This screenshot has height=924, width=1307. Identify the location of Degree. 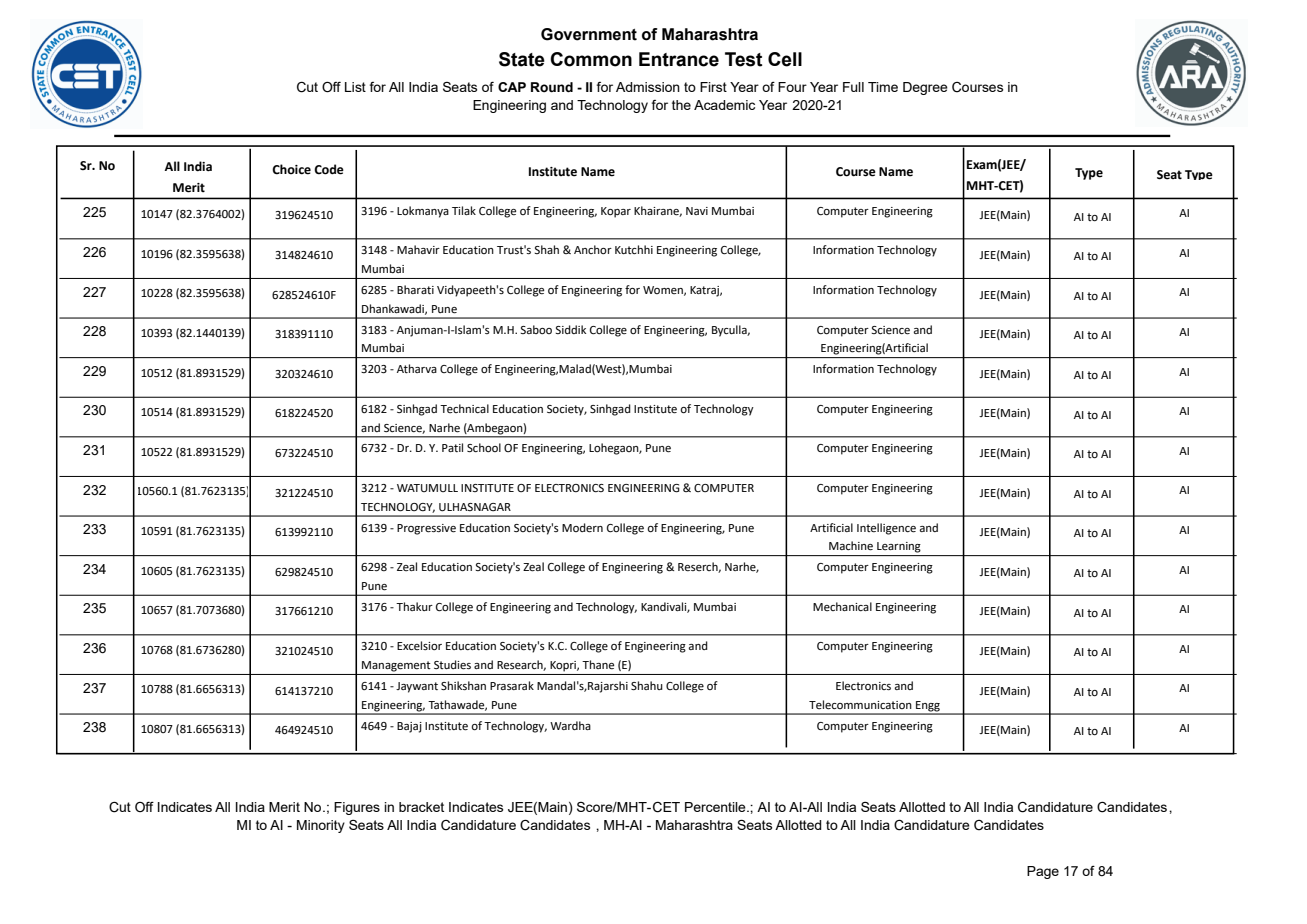
(925, 88).
